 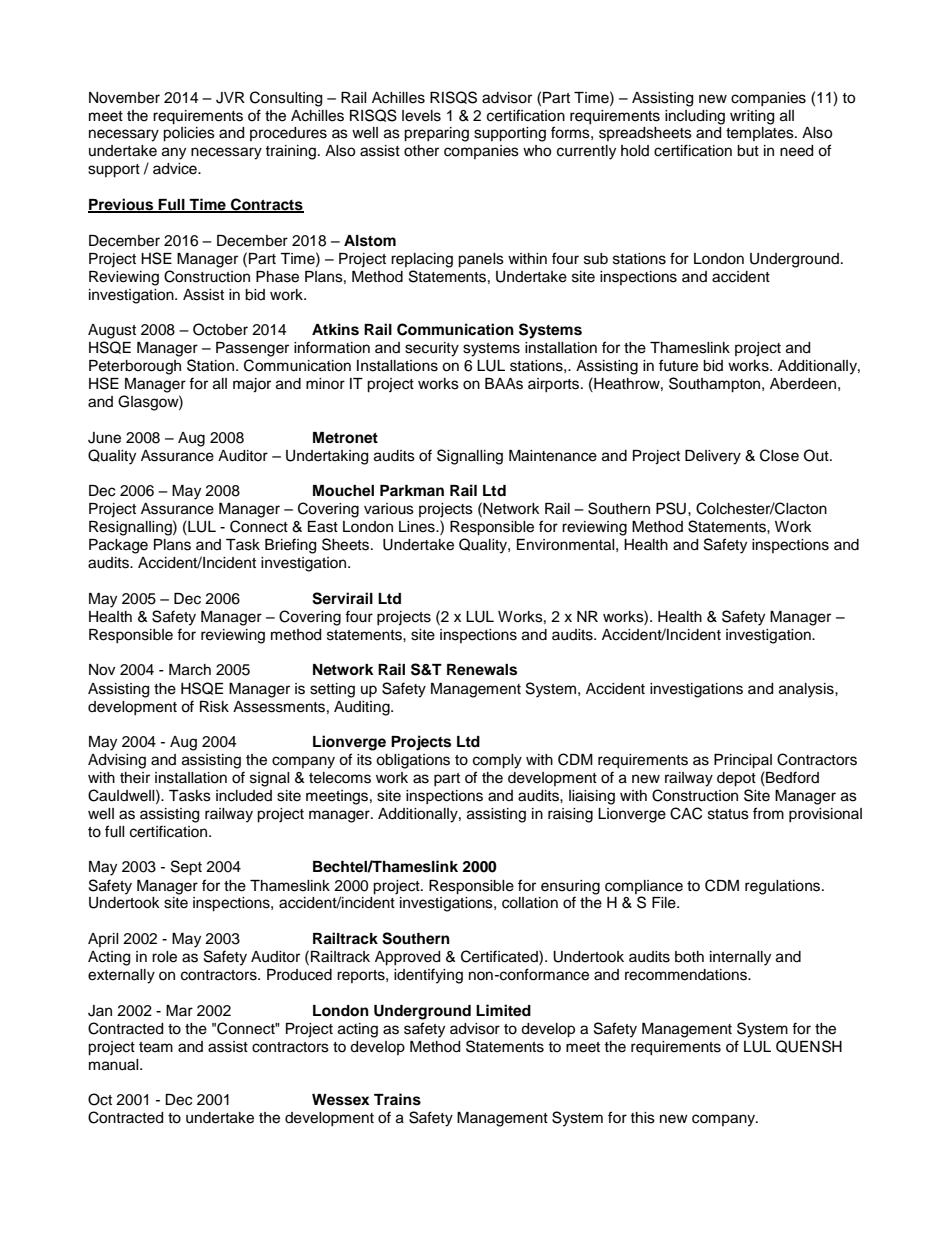 What do you see at coordinates (156, 1047) in the screenshot?
I see `team` at bounding box center [156, 1047].
